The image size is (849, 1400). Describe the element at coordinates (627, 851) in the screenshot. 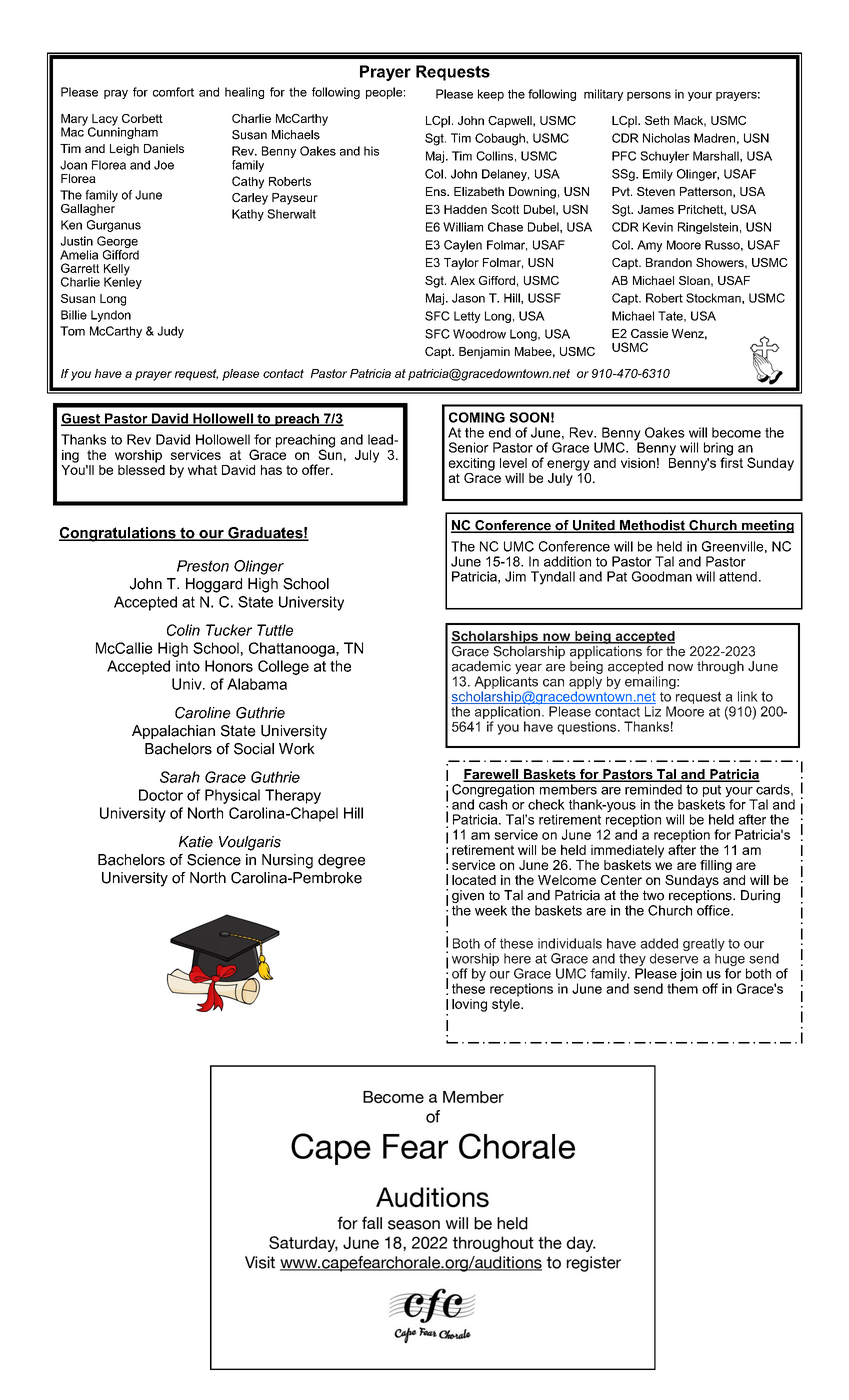

I see `immediately` at that location.
